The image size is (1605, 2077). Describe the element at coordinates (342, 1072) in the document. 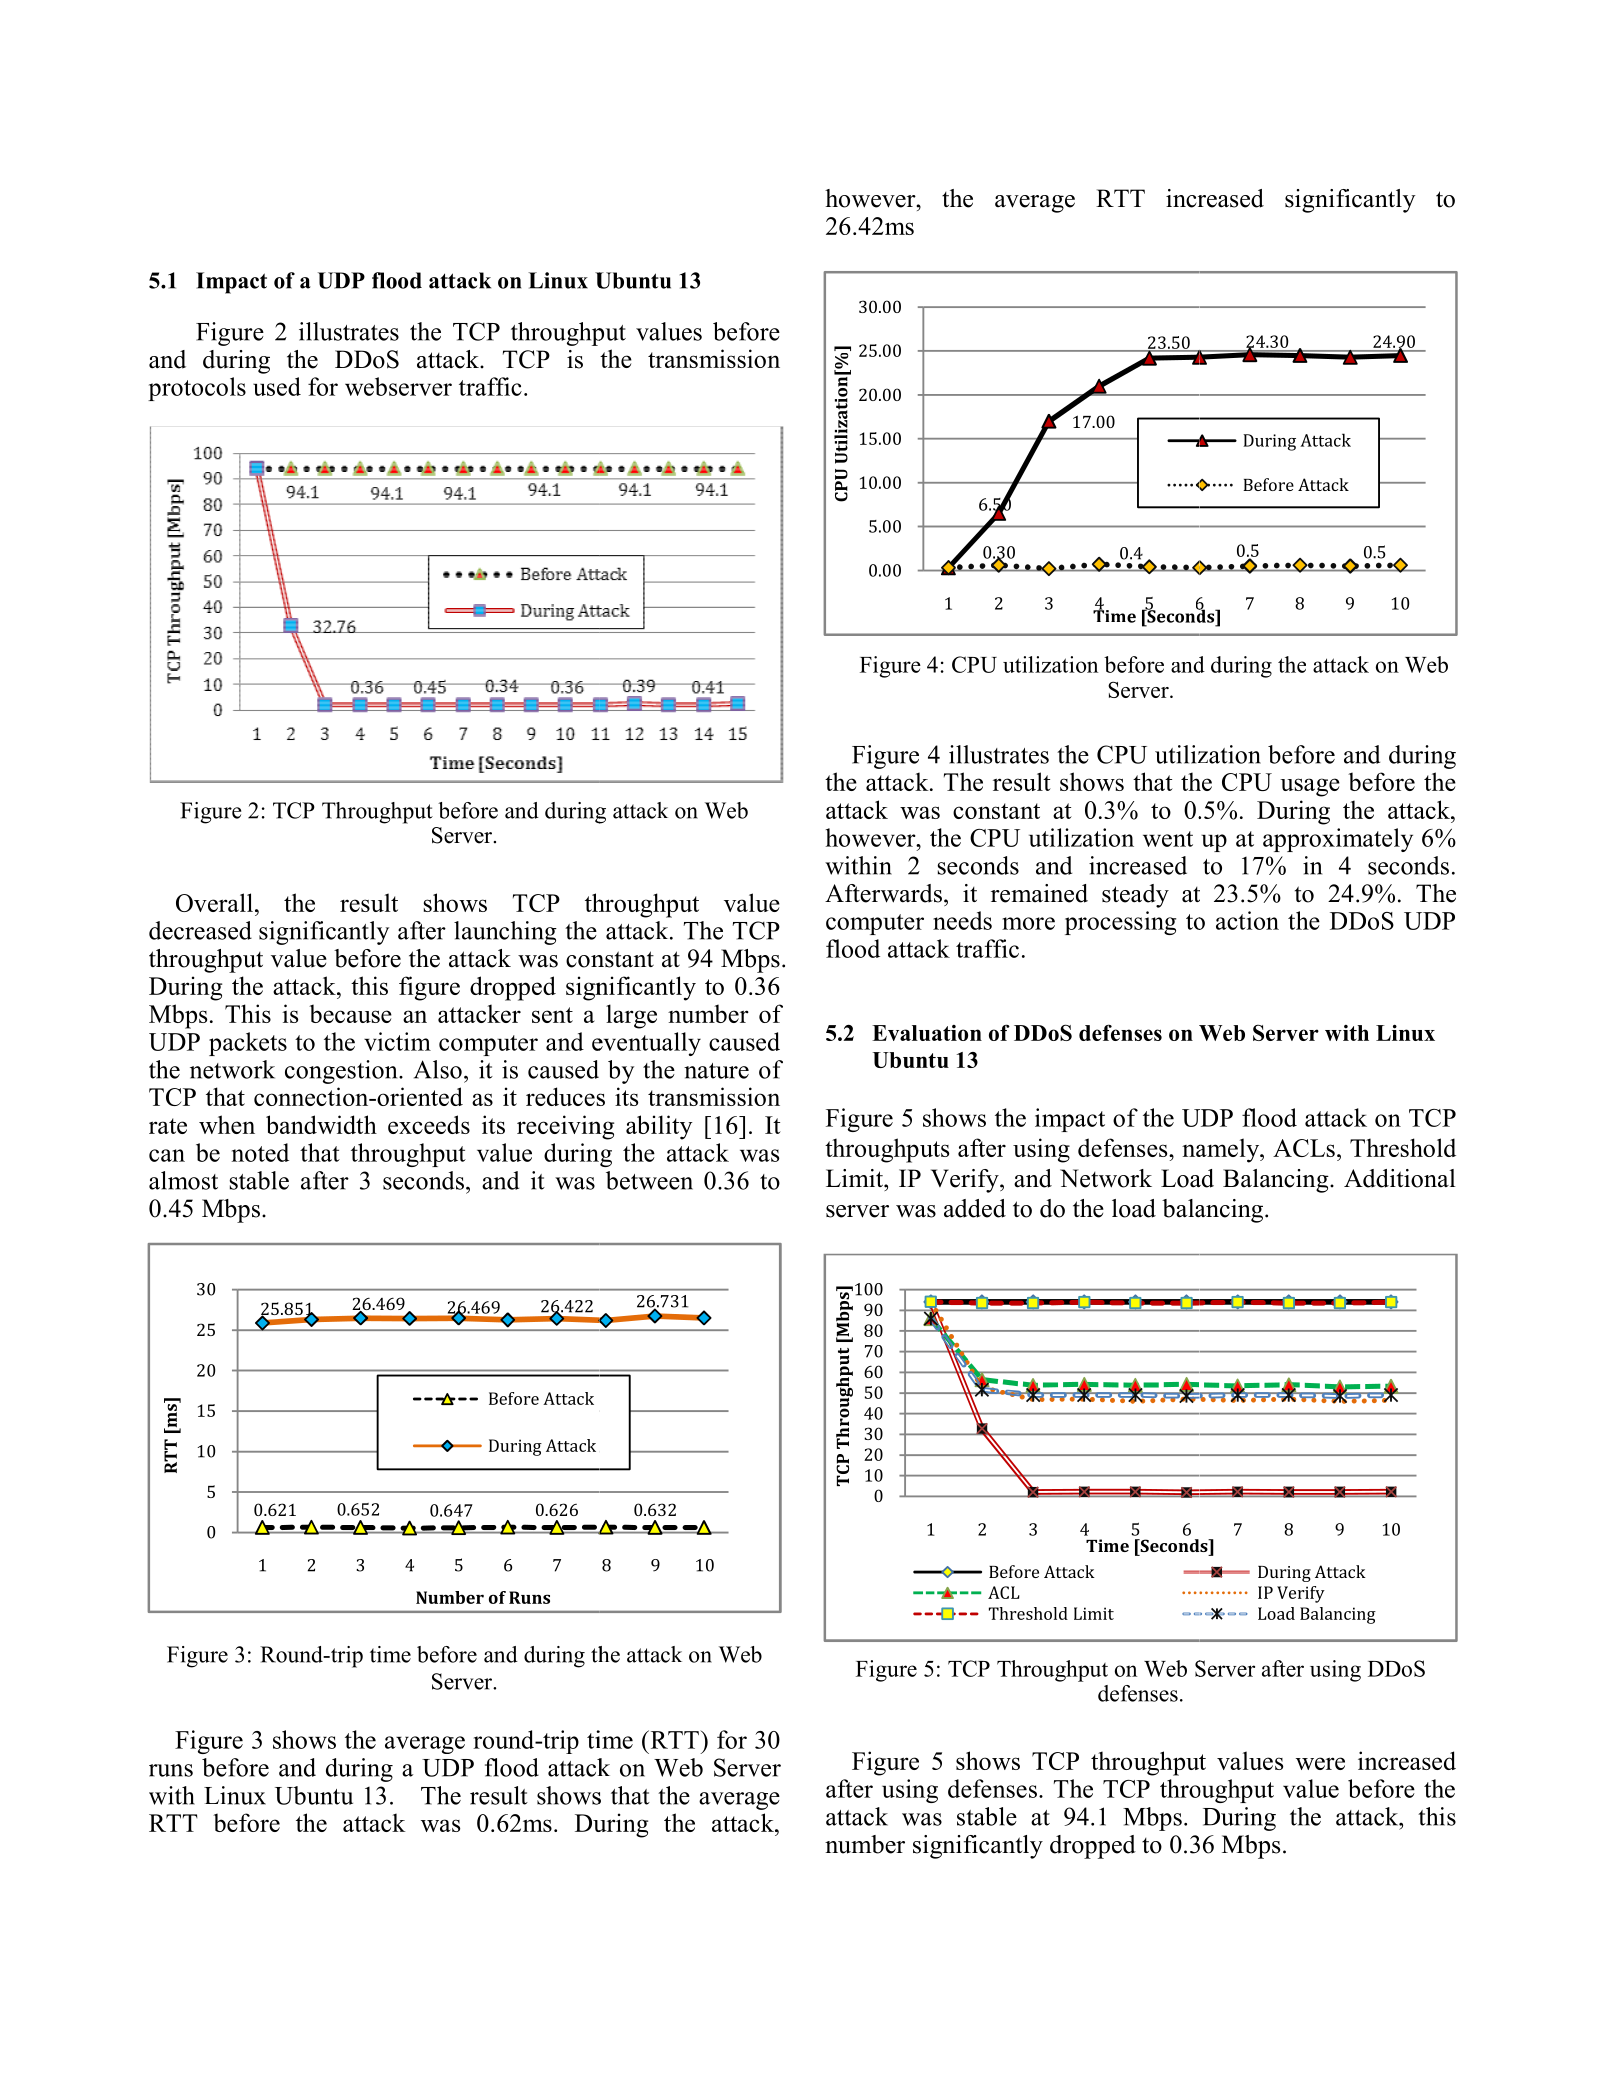

I see `congestion` at that location.
